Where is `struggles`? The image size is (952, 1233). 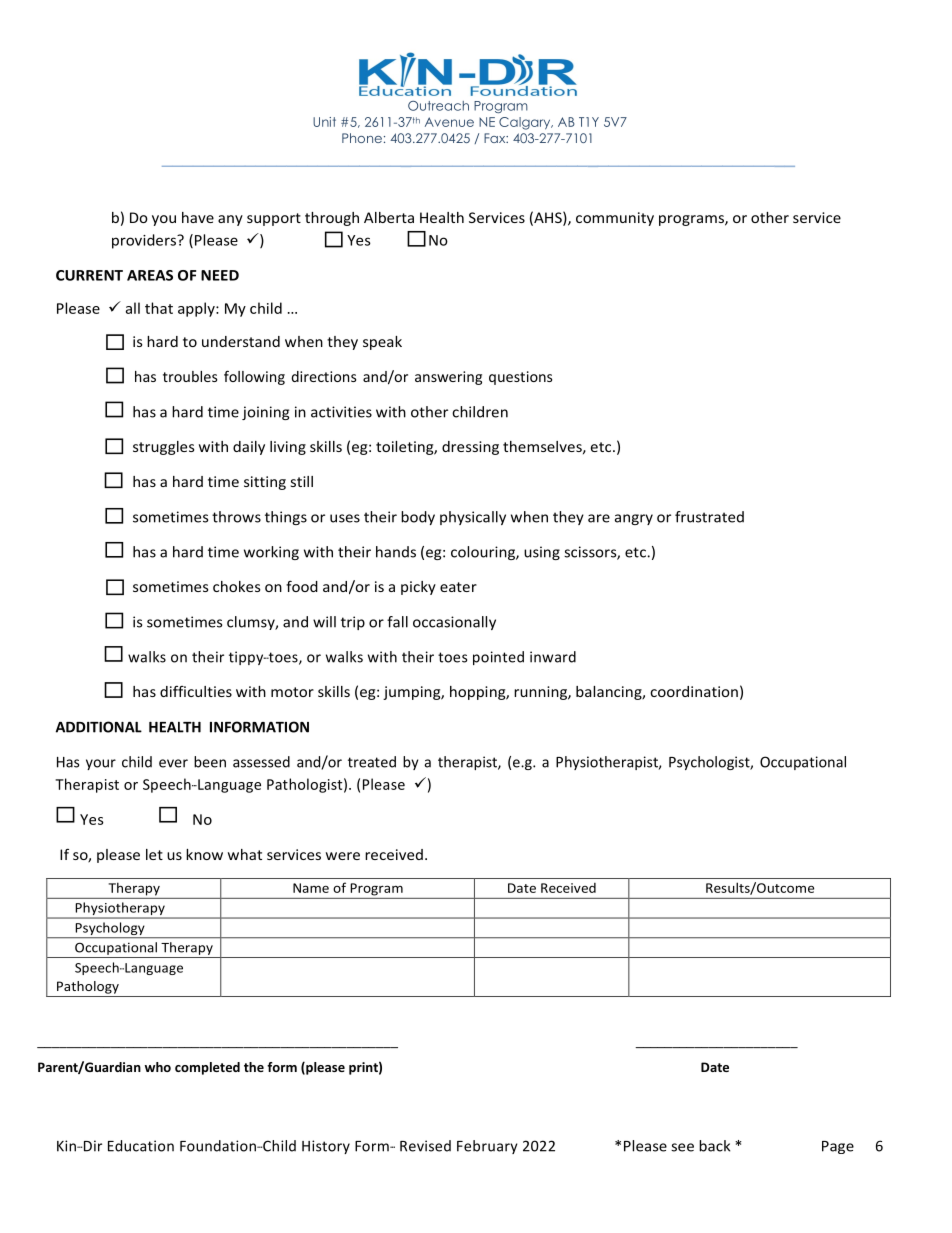 struggles is located at coordinates (163, 448).
